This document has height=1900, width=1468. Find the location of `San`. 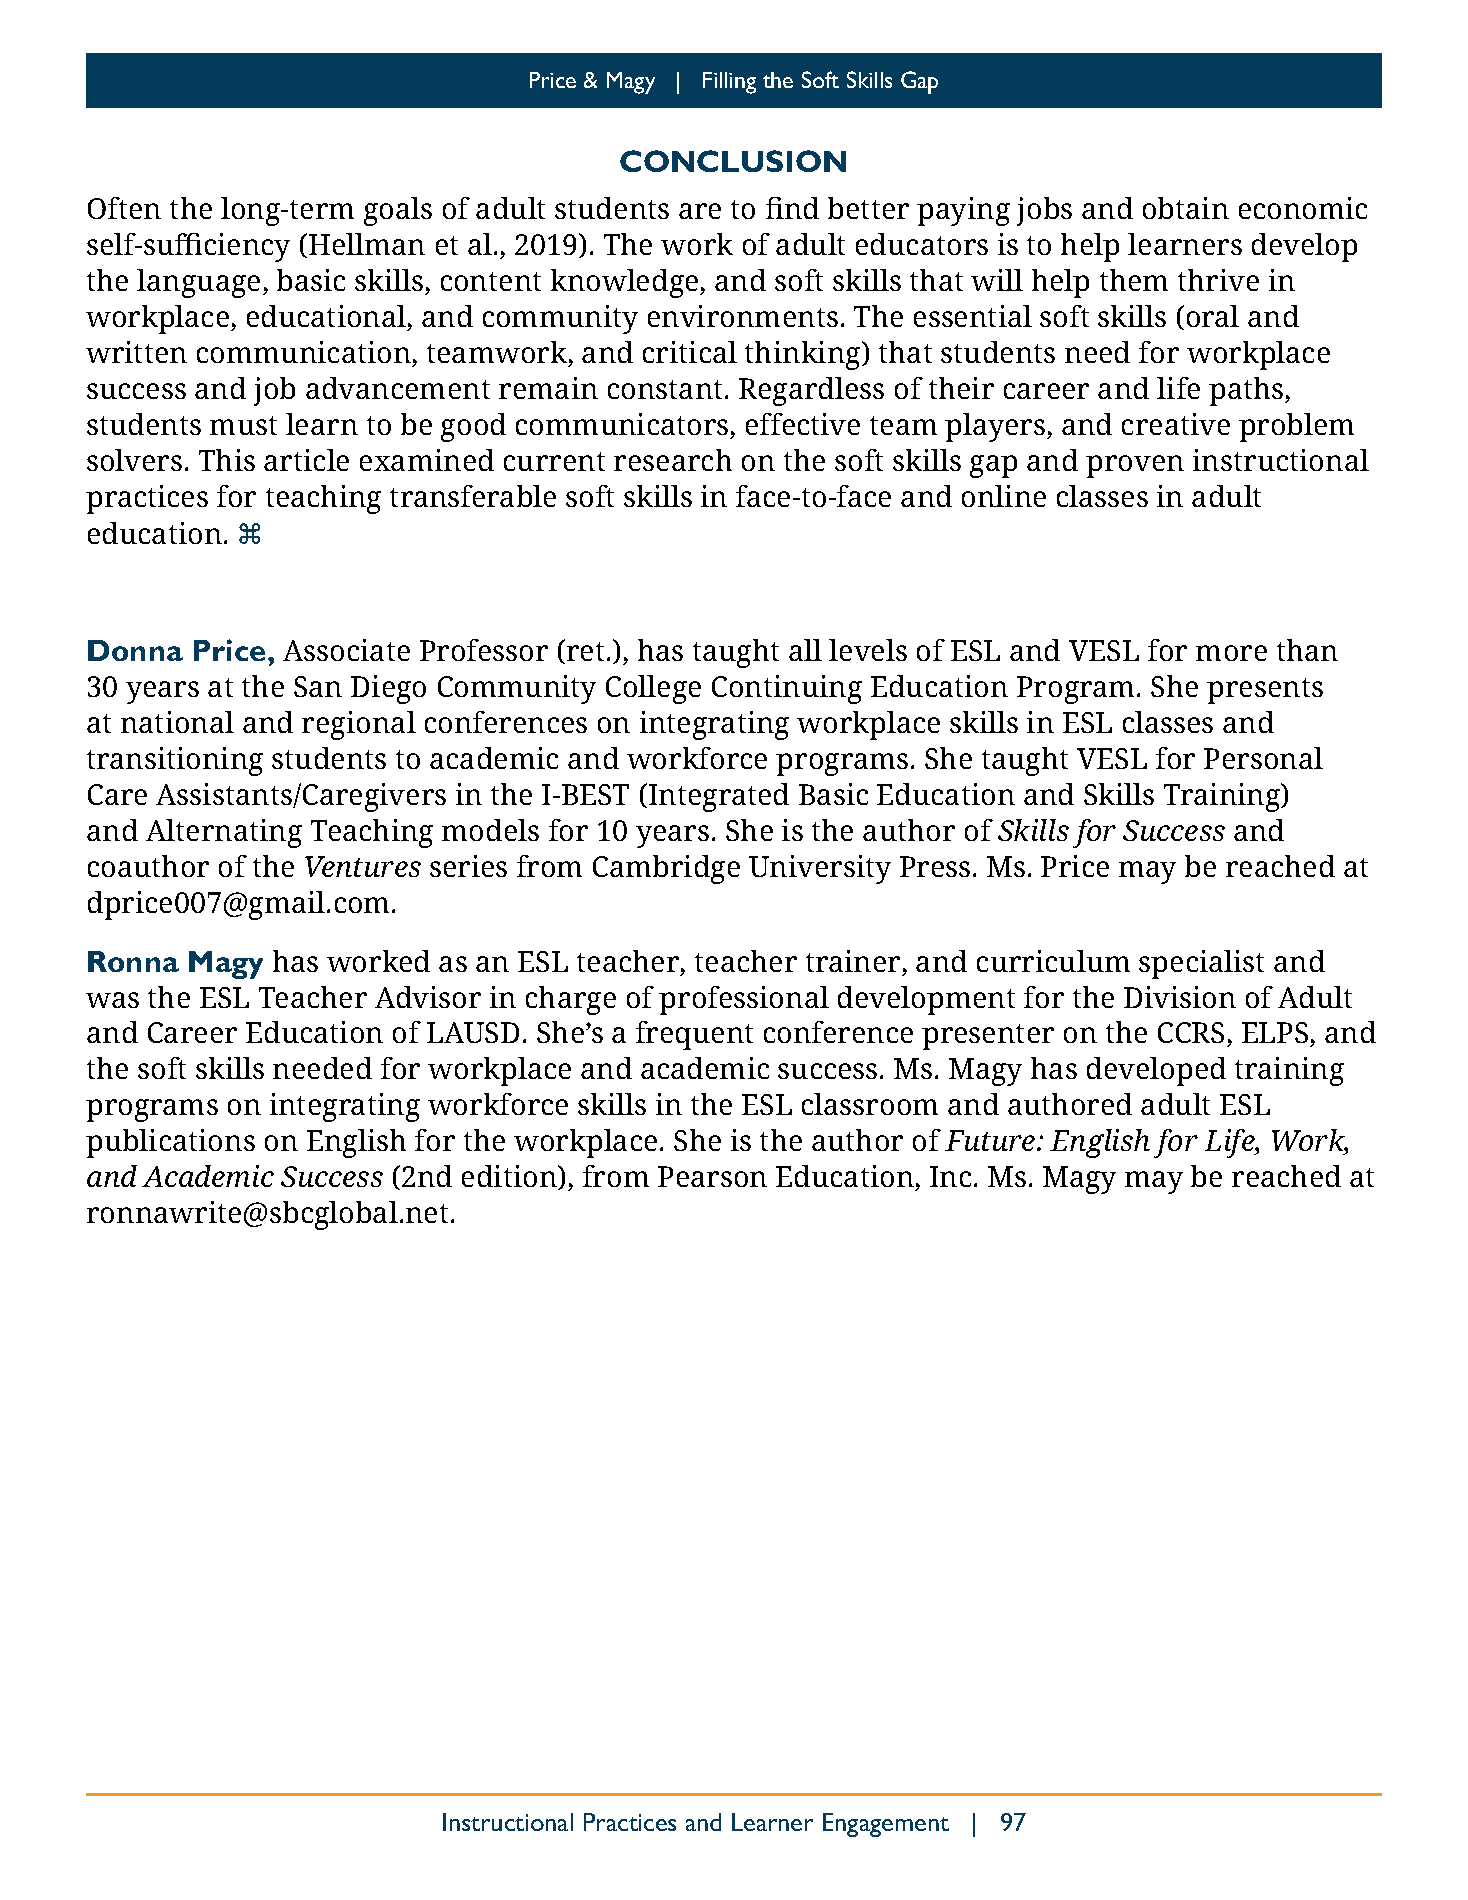

San is located at coordinates (318, 686).
